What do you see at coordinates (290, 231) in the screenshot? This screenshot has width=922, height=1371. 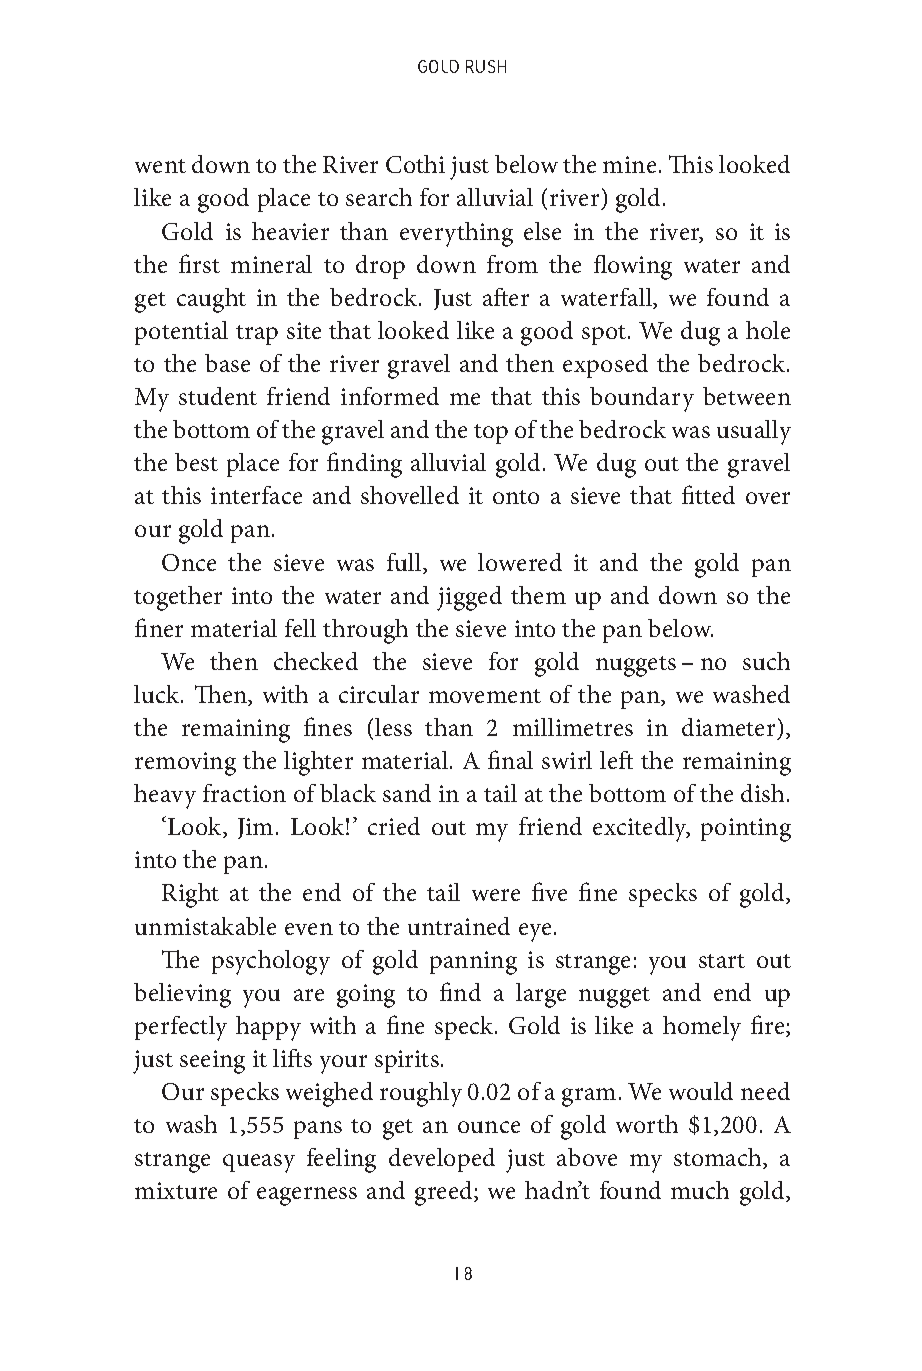 I see `heavier` at bounding box center [290, 231].
